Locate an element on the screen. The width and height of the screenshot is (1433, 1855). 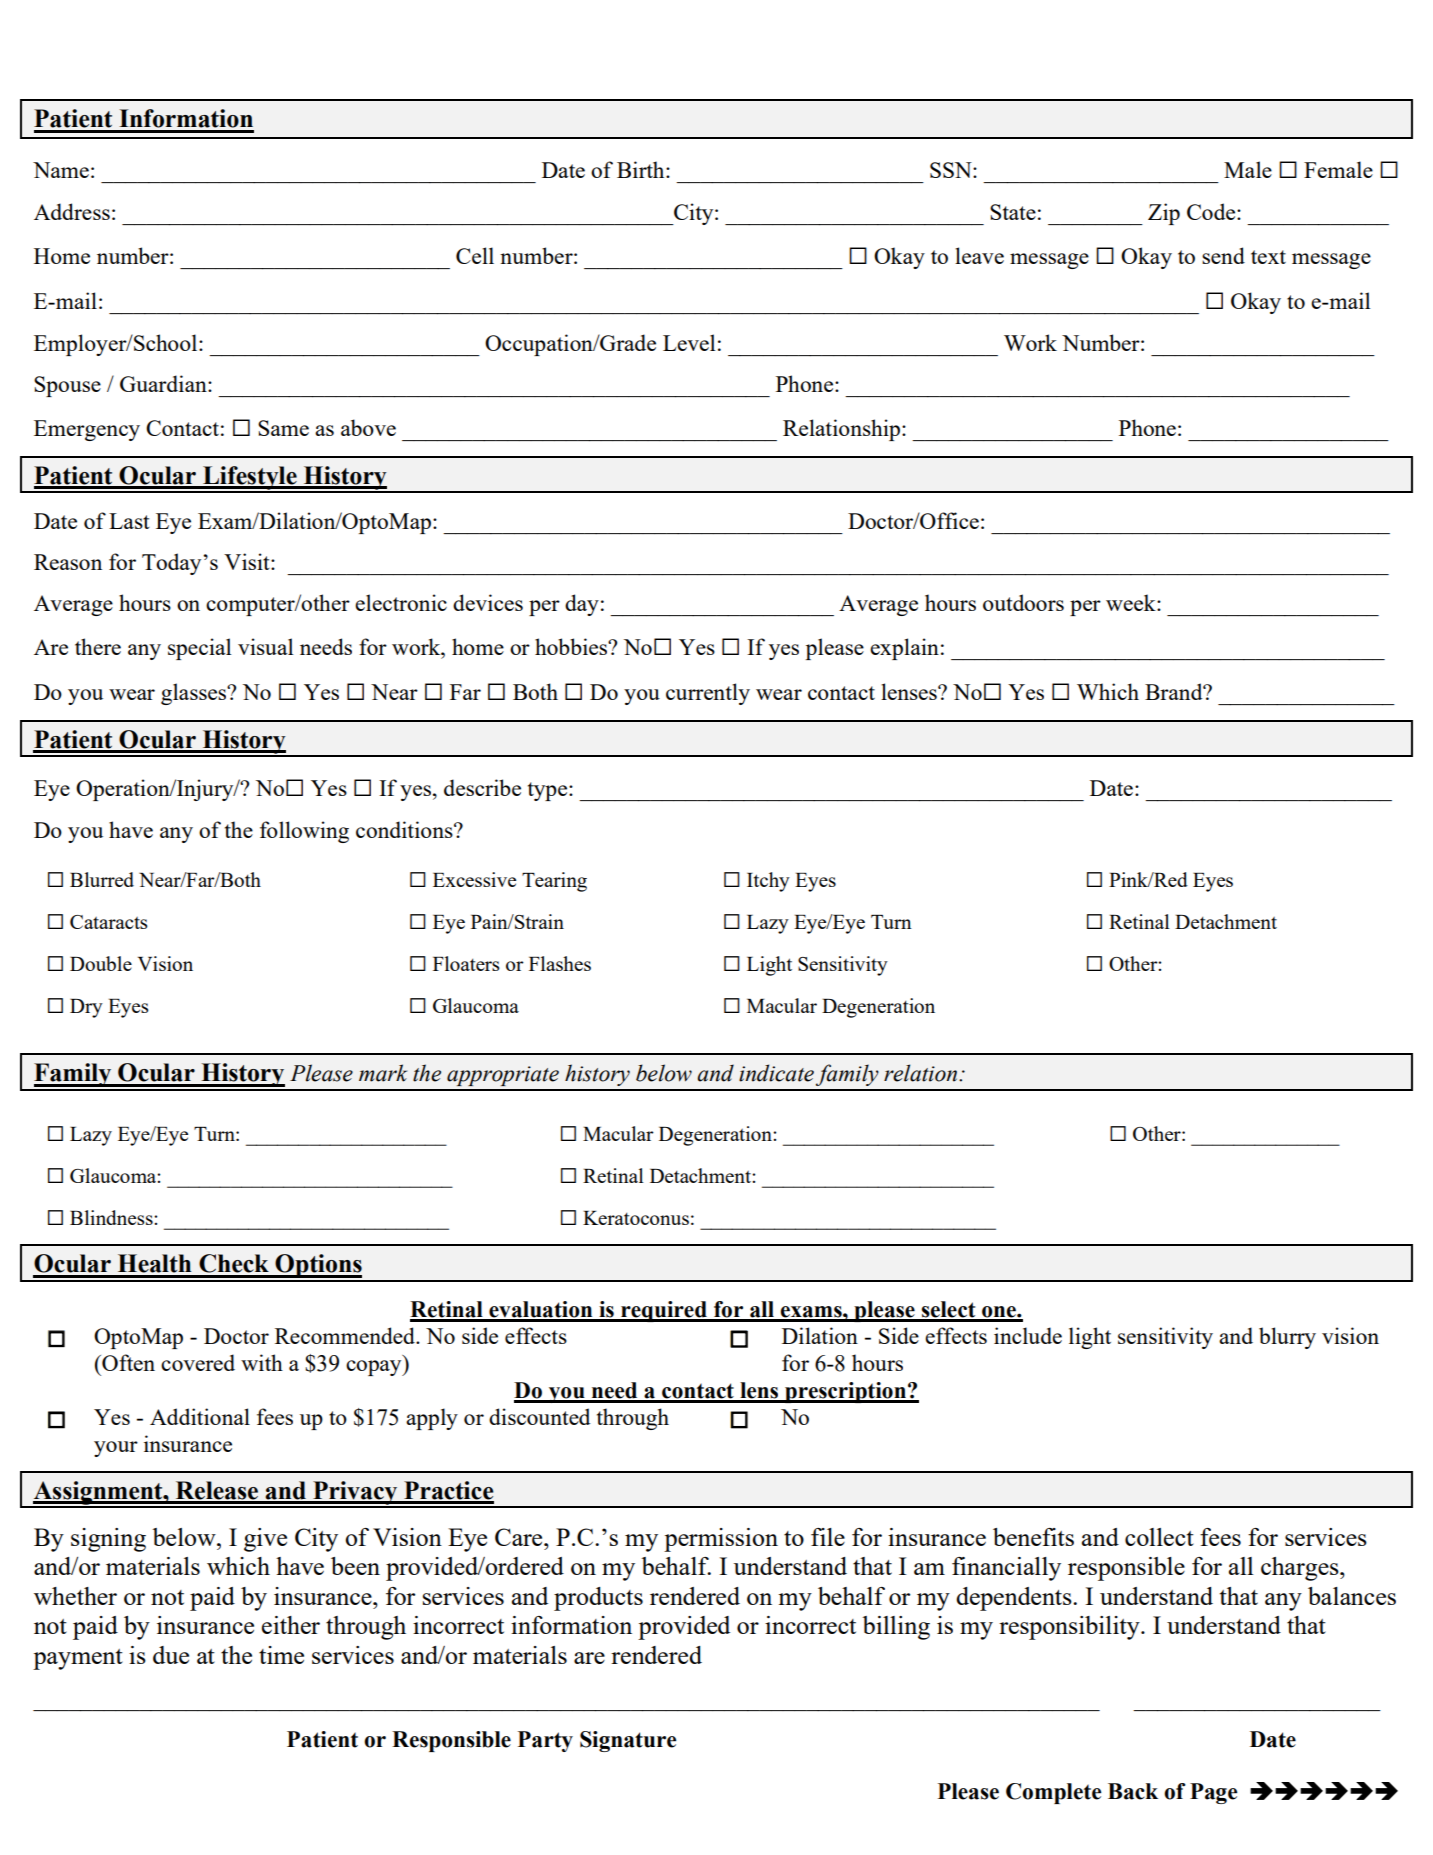
Double is located at coordinates (101, 963).
